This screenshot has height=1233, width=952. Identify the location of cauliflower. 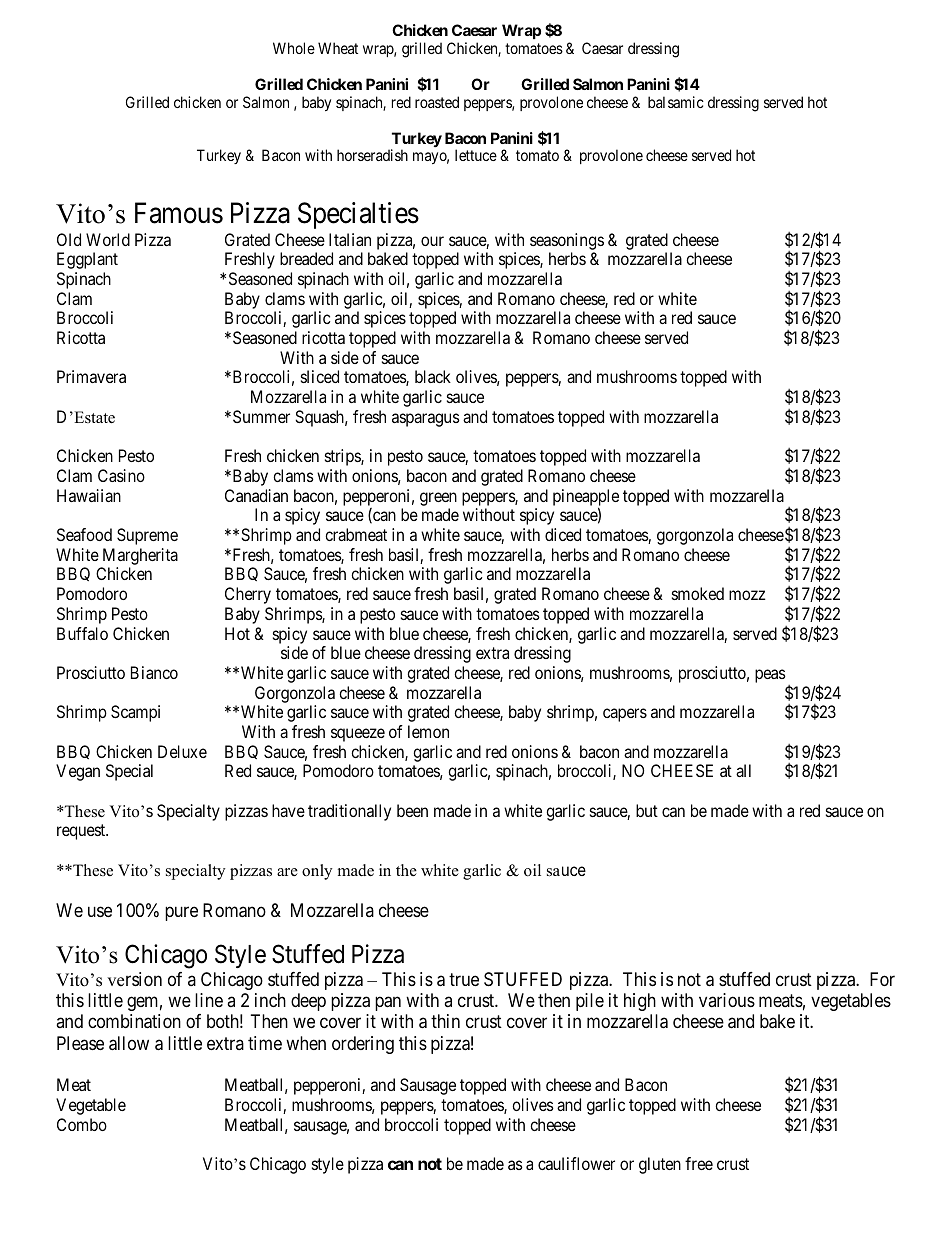
(576, 1163).
